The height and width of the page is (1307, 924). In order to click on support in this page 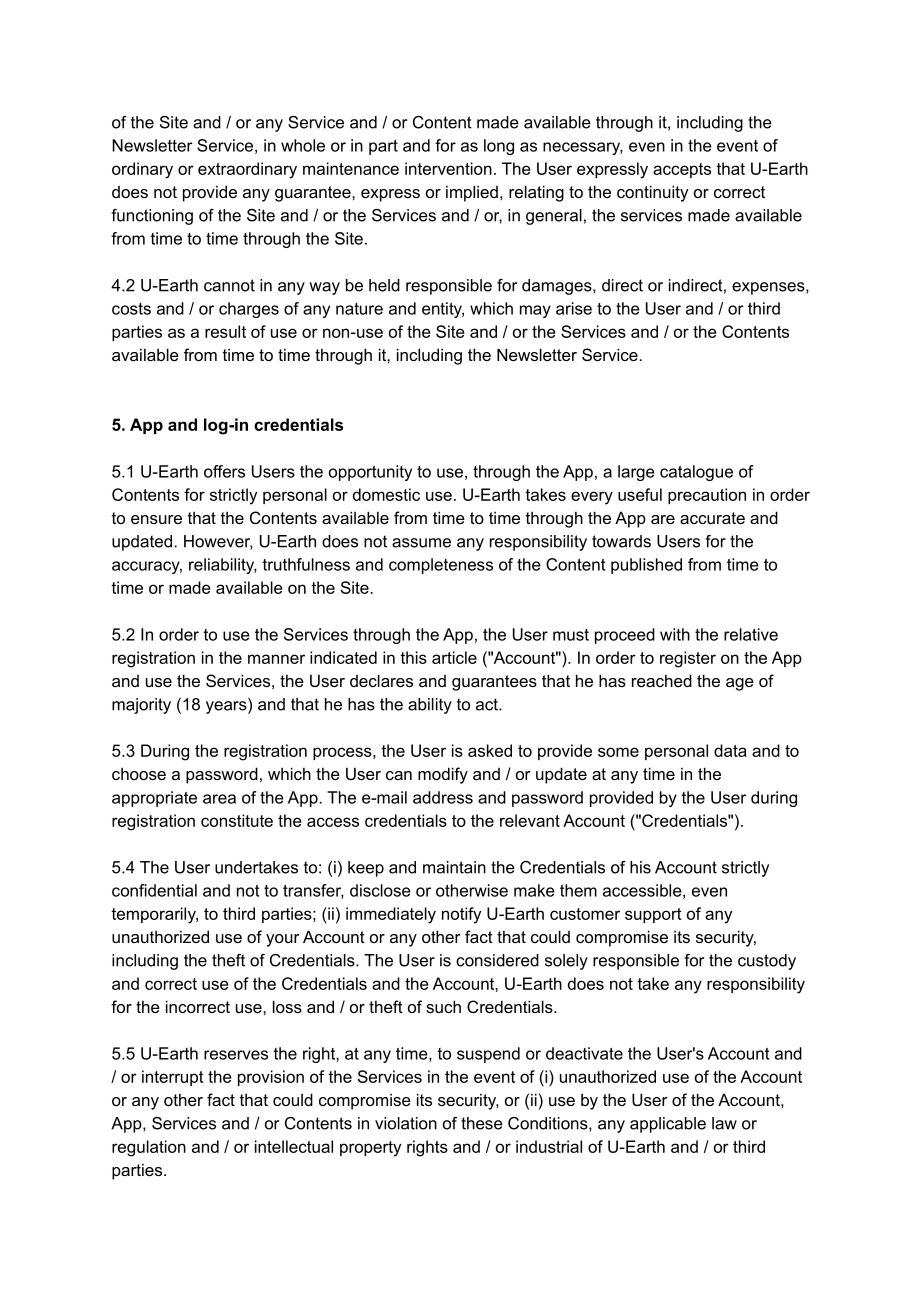, I will do `click(653, 915)`.
